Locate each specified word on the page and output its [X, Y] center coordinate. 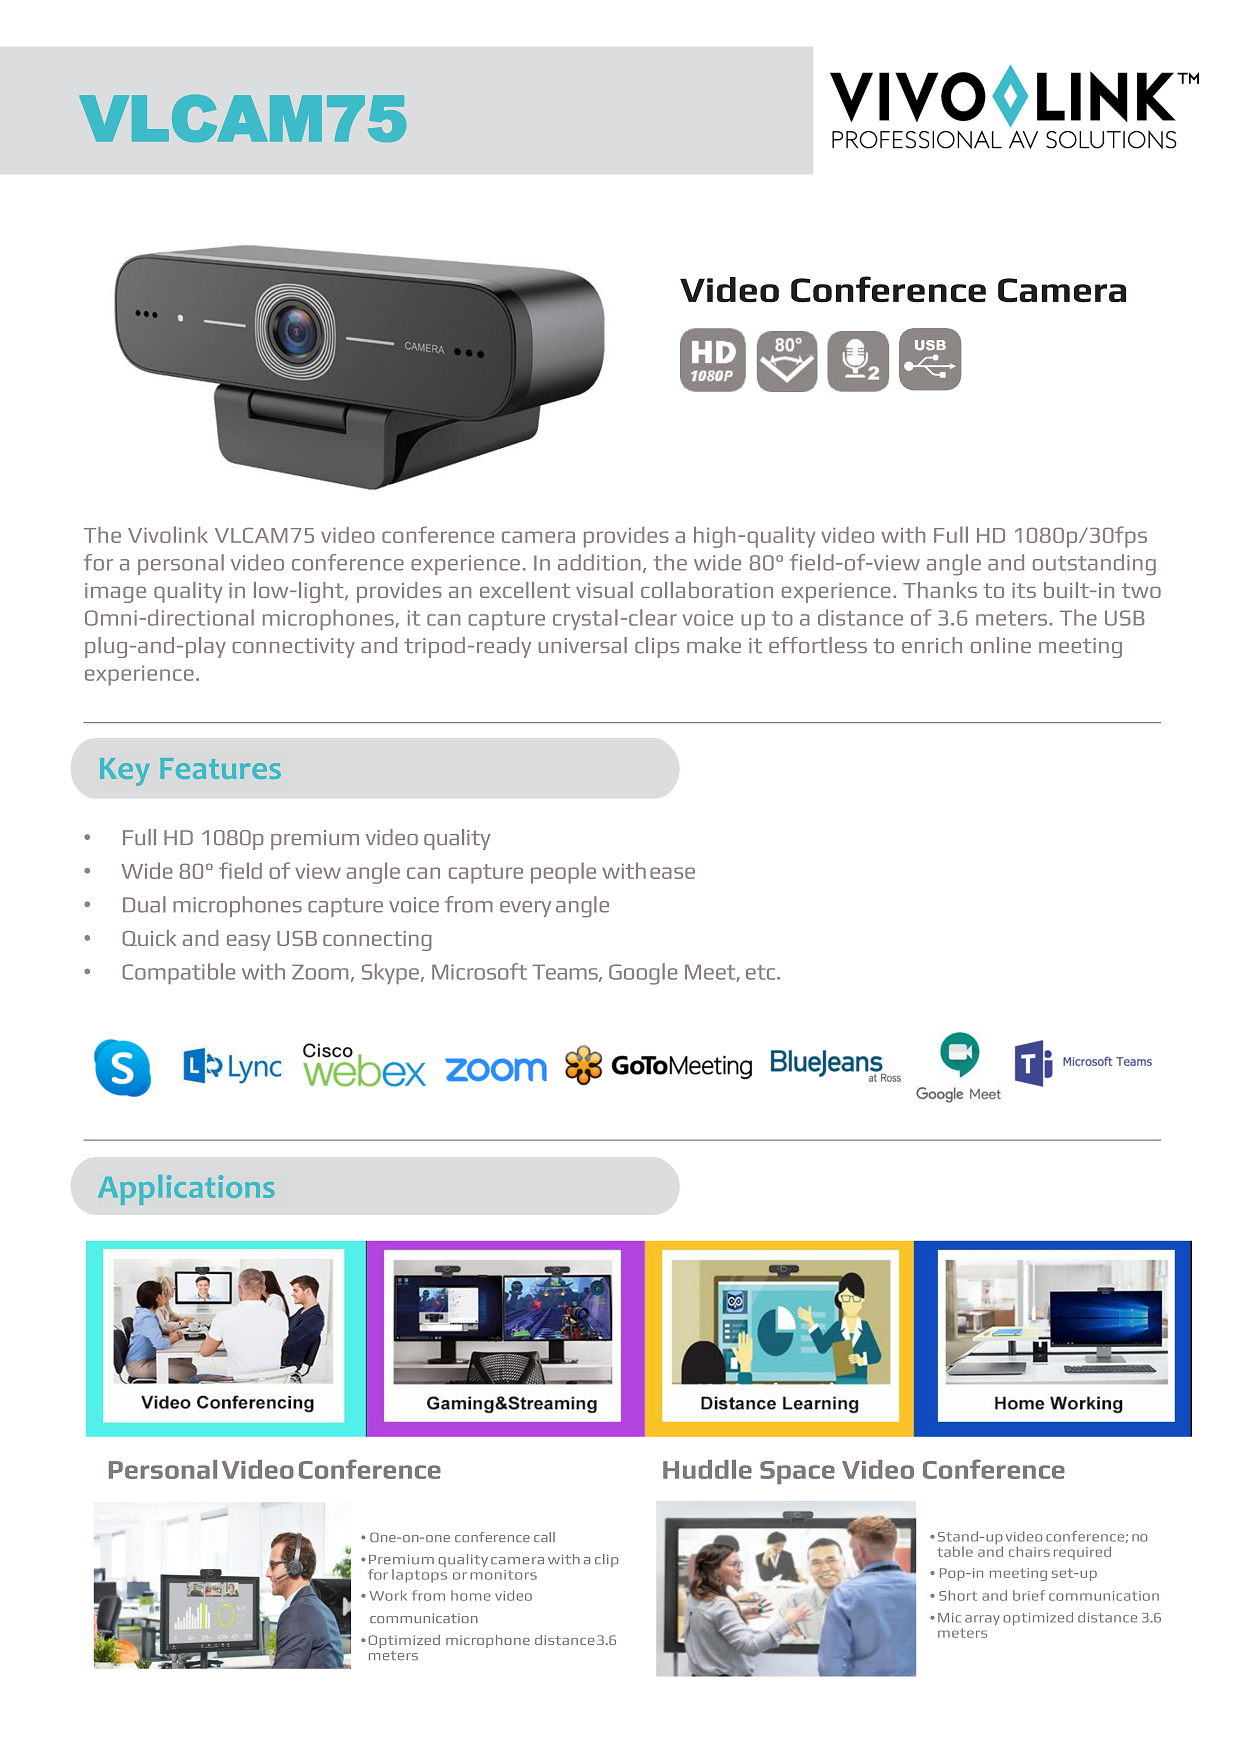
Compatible [178, 973]
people [563, 873]
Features [220, 768]
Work [388, 1595]
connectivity [293, 648]
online [1001, 645]
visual [604, 590]
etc [762, 972]
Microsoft [479, 971]
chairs [1029, 1551]
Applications [186, 1190]
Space [797, 1472]
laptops [419, 1576]
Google [643, 974]
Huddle [707, 1469]
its [1024, 590]
